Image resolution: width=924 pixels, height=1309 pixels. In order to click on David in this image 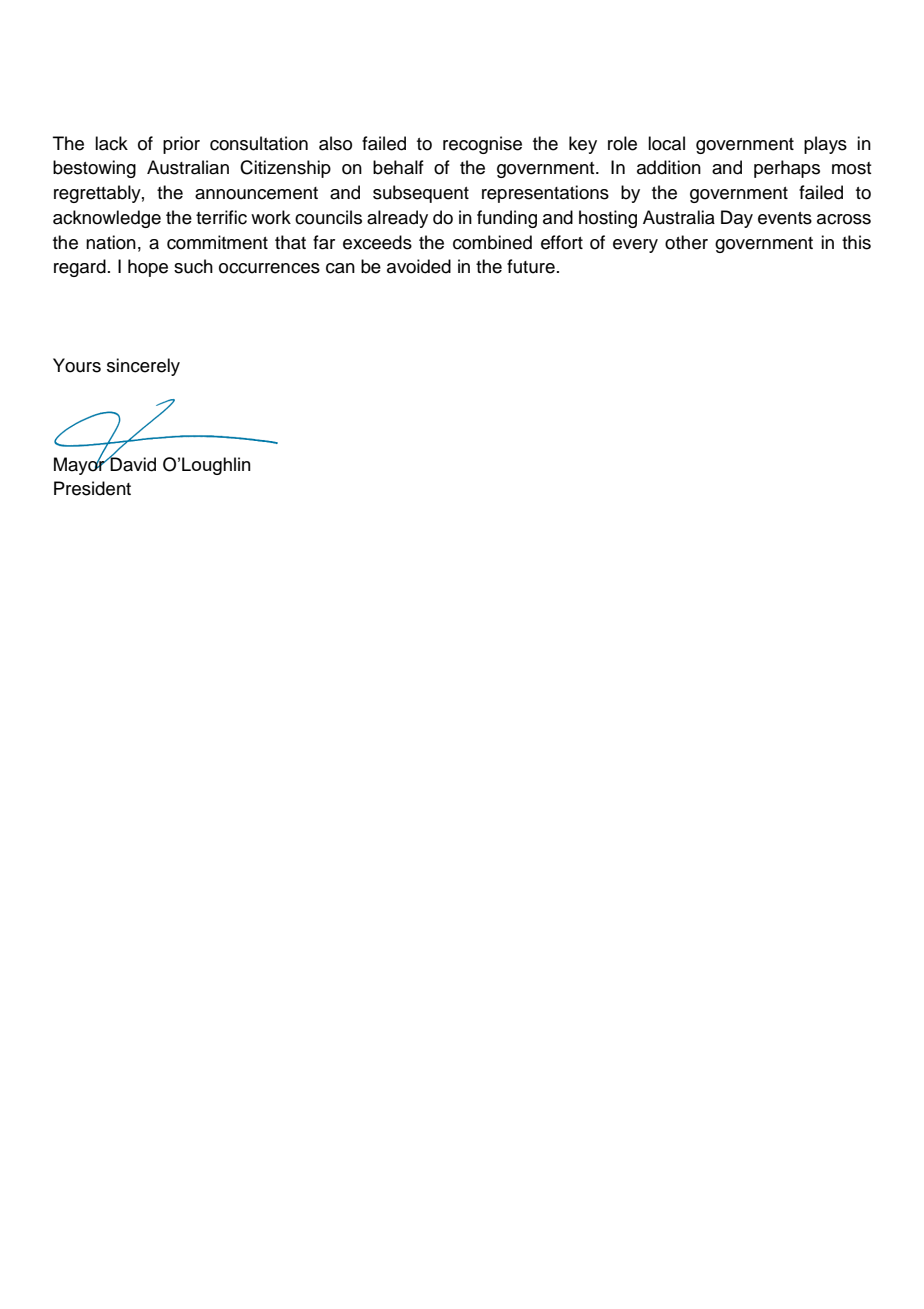, I will do `click(132, 463)`.
